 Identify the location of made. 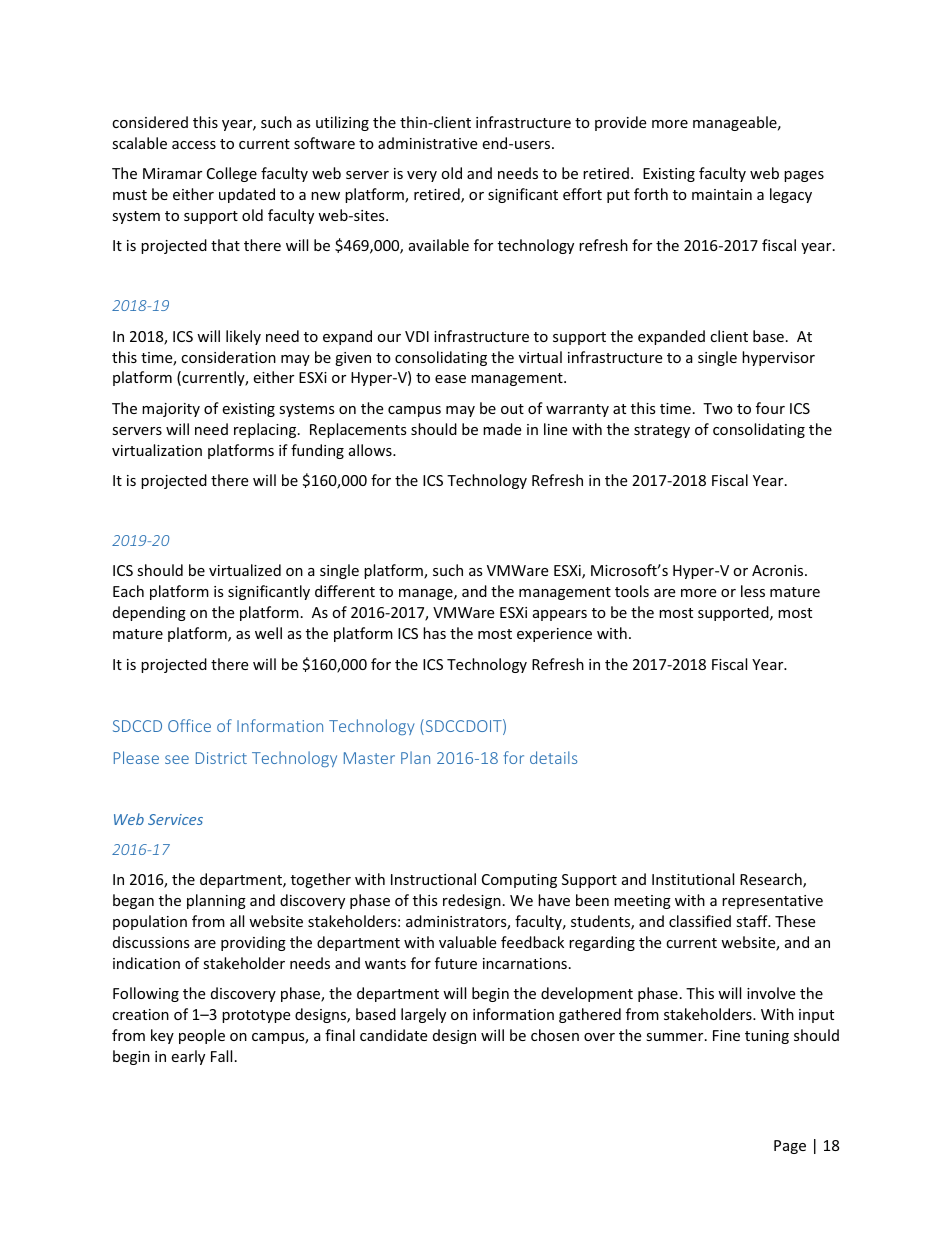
(502, 429).
